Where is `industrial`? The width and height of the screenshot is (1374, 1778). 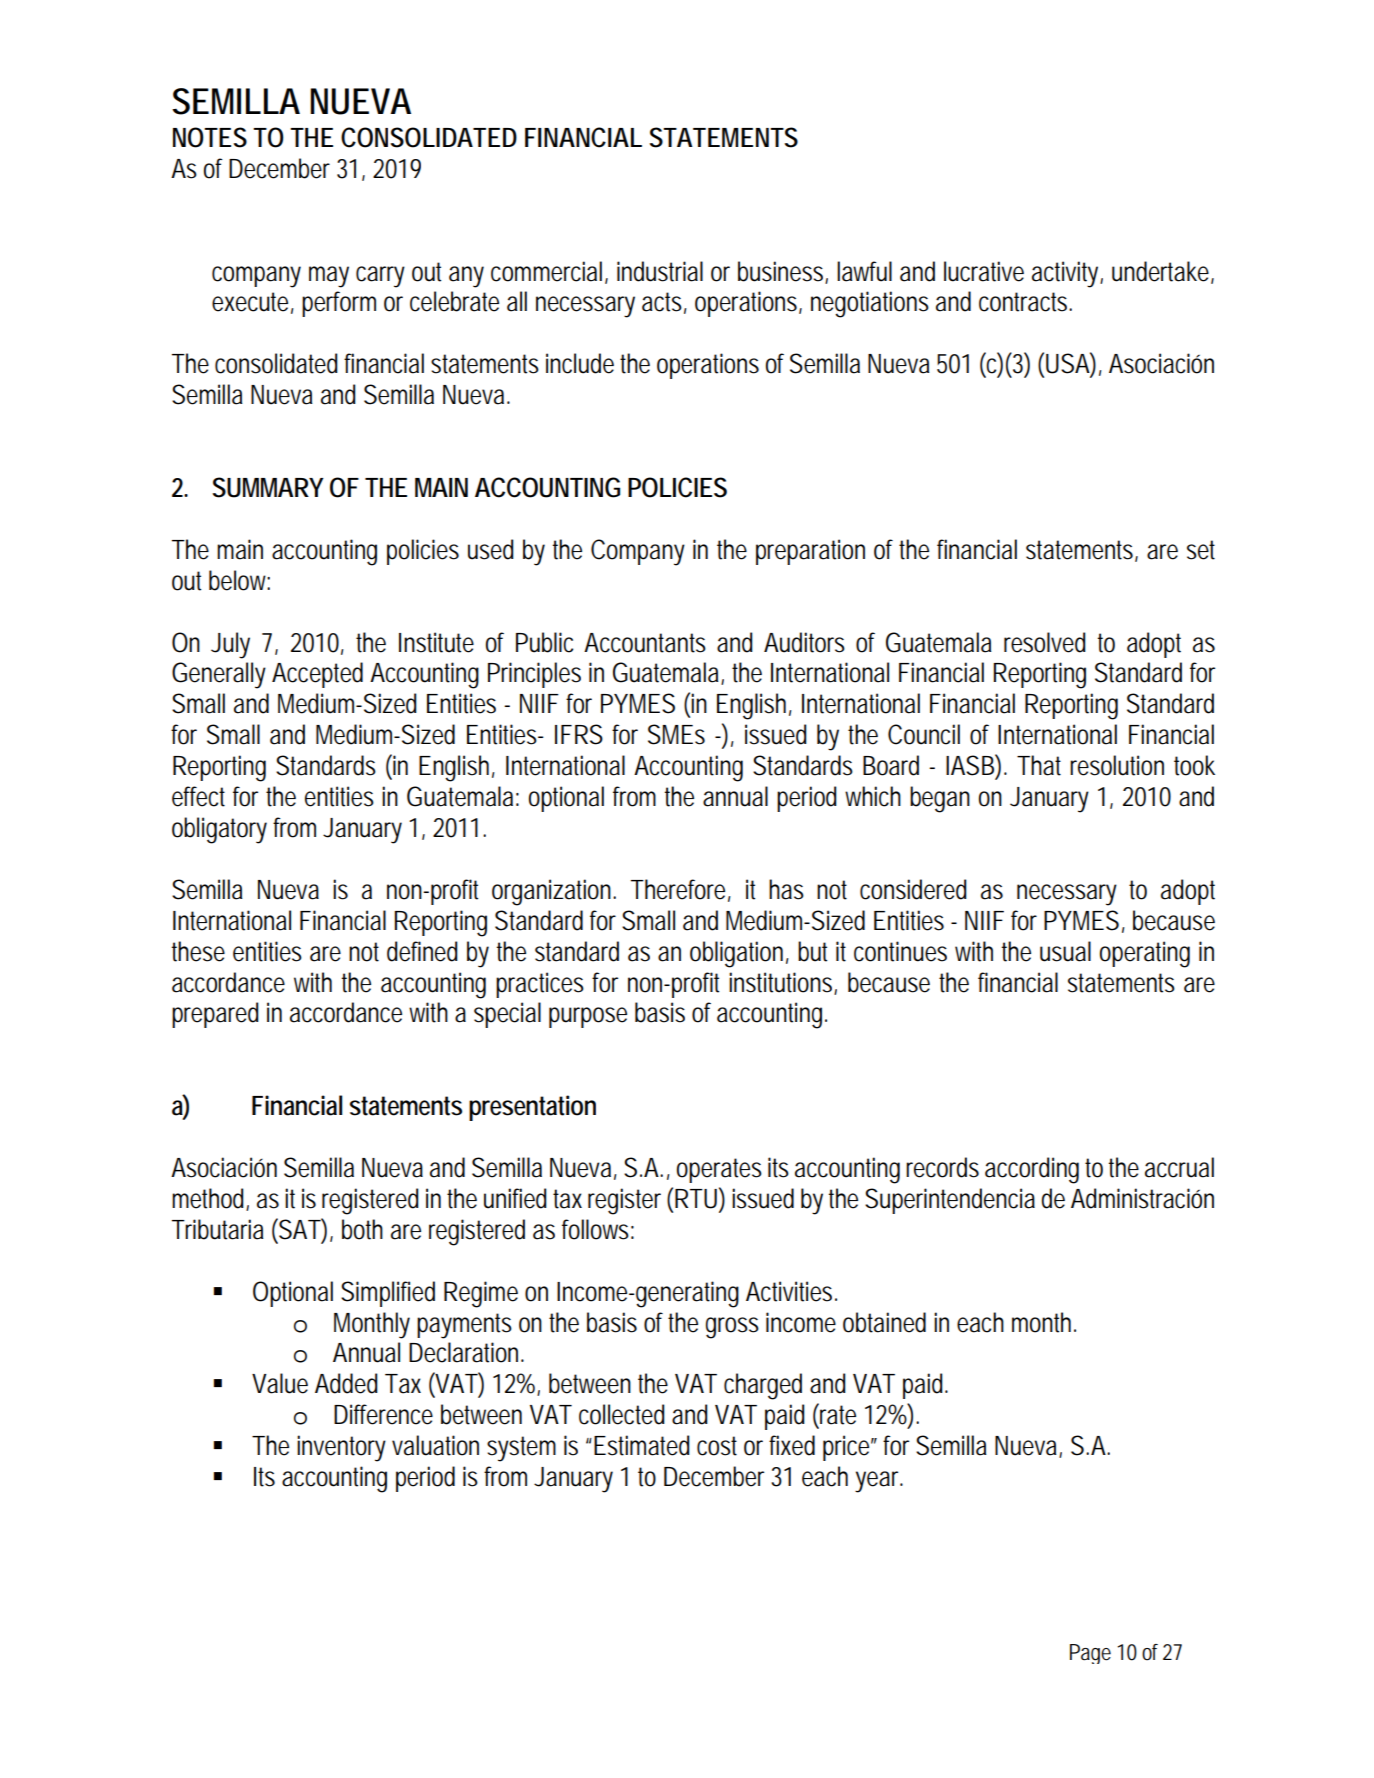 industrial is located at coordinates (660, 271).
